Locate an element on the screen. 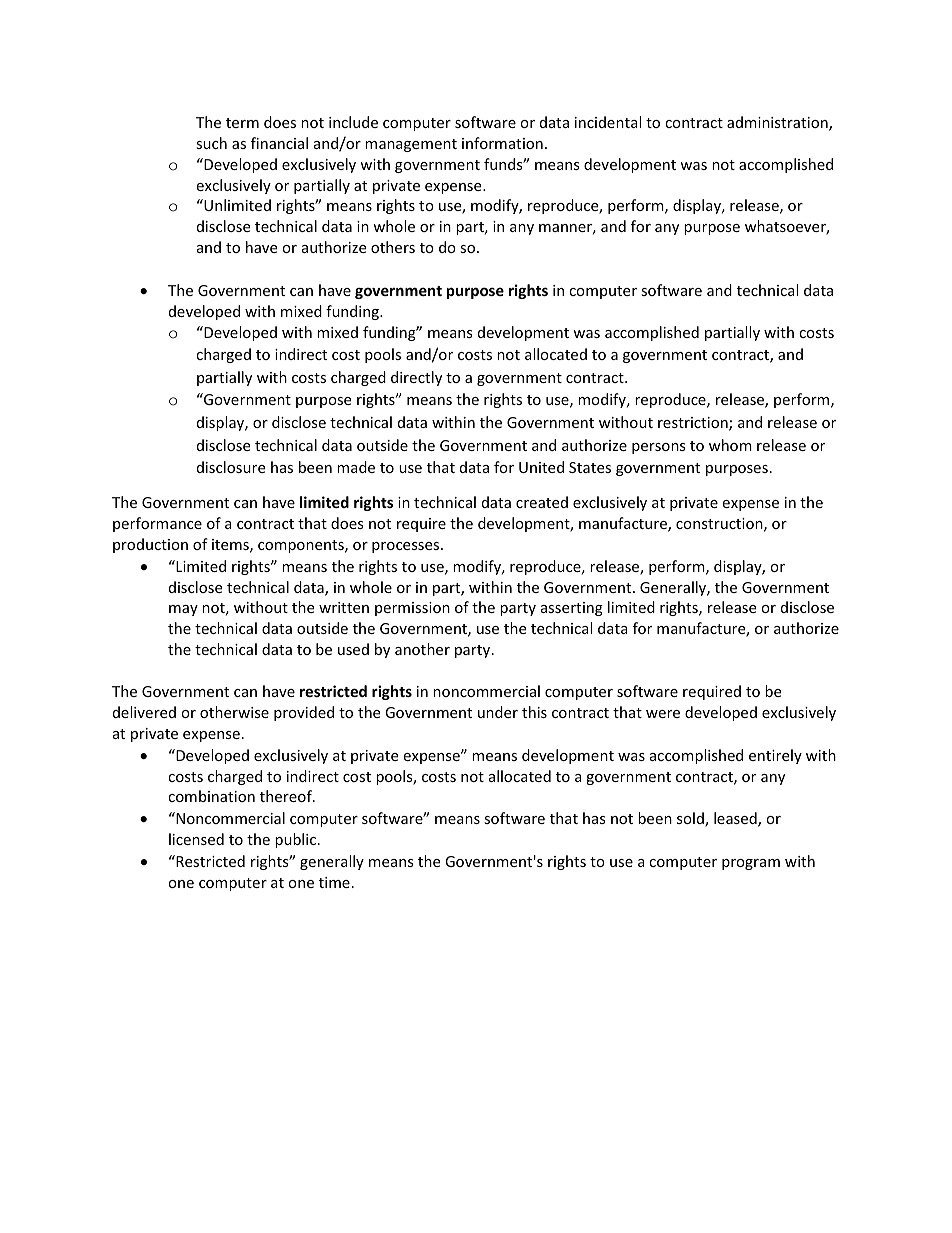  such is located at coordinates (211, 143).
